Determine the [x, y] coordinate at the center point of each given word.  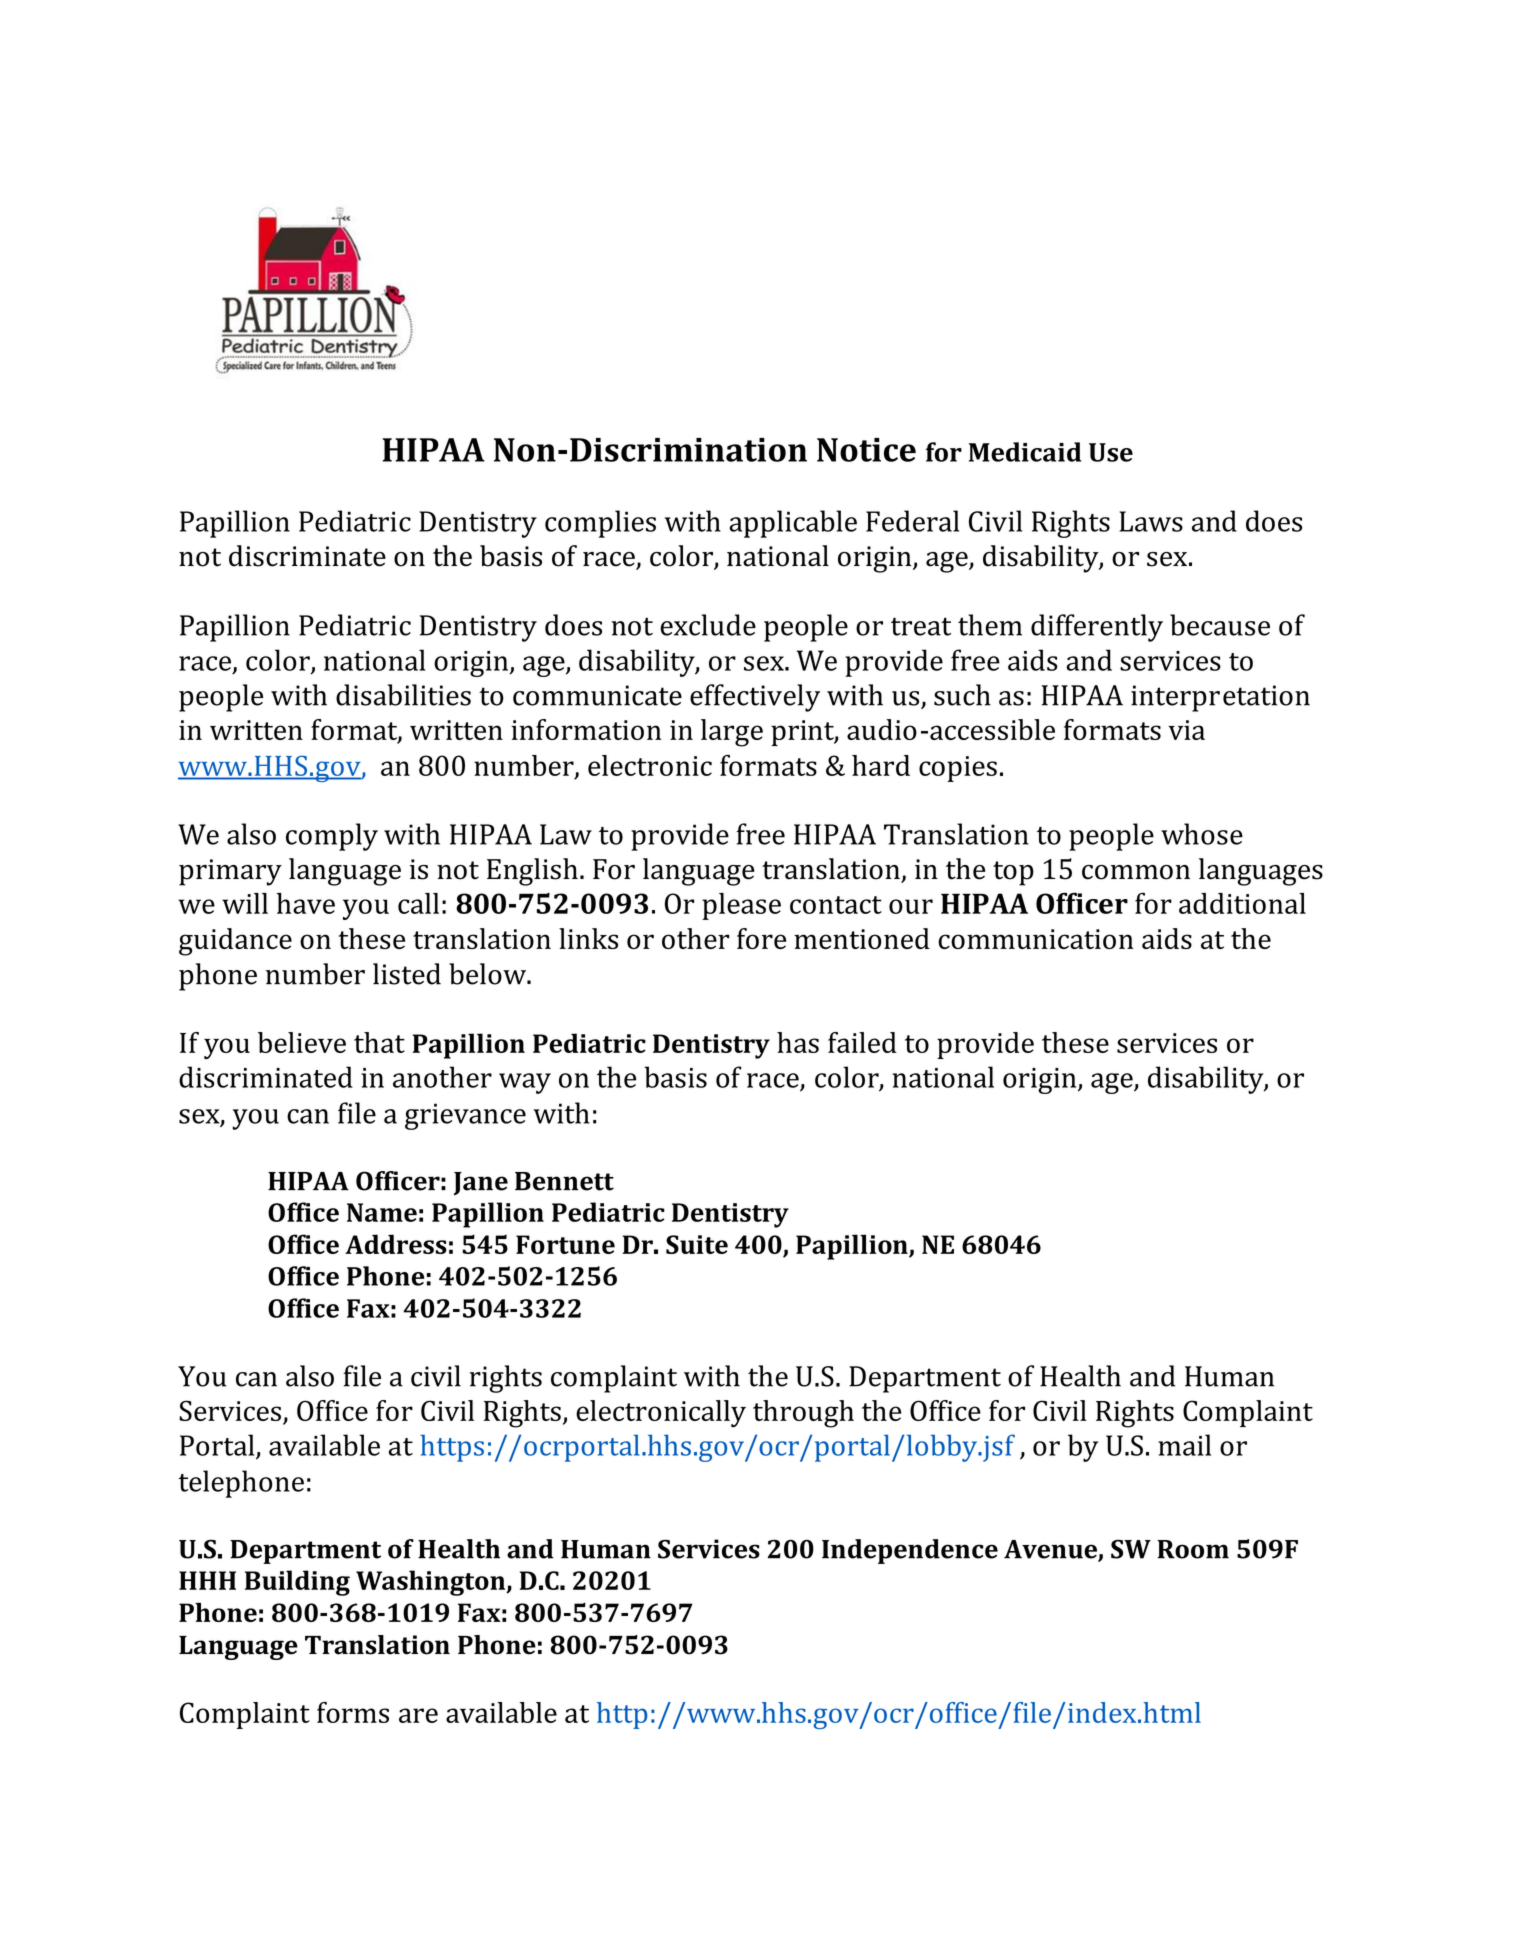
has [798, 1042]
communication [1036, 939]
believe [302, 1042]
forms [353, 1712]
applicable [793, 524]
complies [600, 524]
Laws [1151, 521]
